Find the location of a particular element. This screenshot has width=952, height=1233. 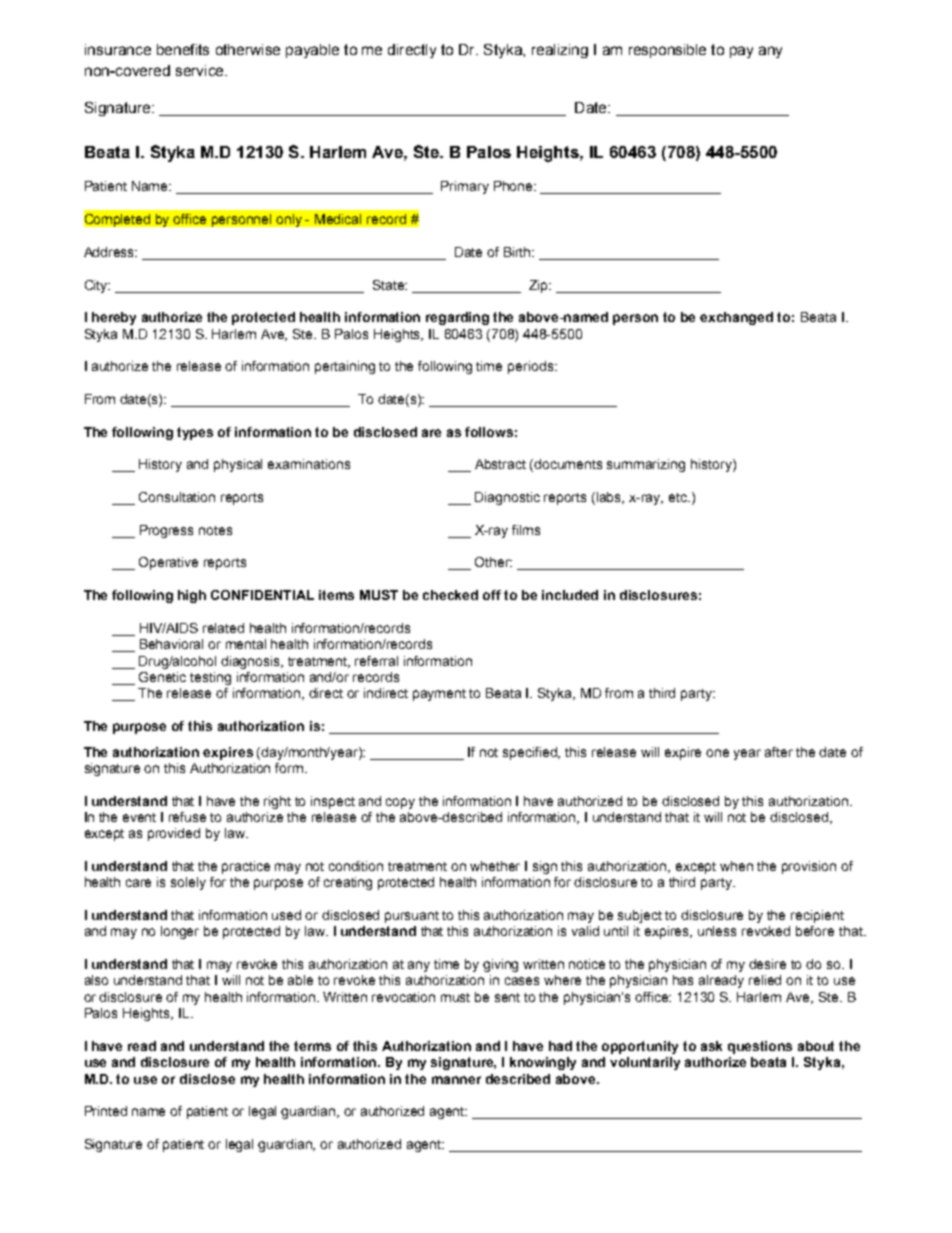

exchanged is located at coordinates (736, 318).
